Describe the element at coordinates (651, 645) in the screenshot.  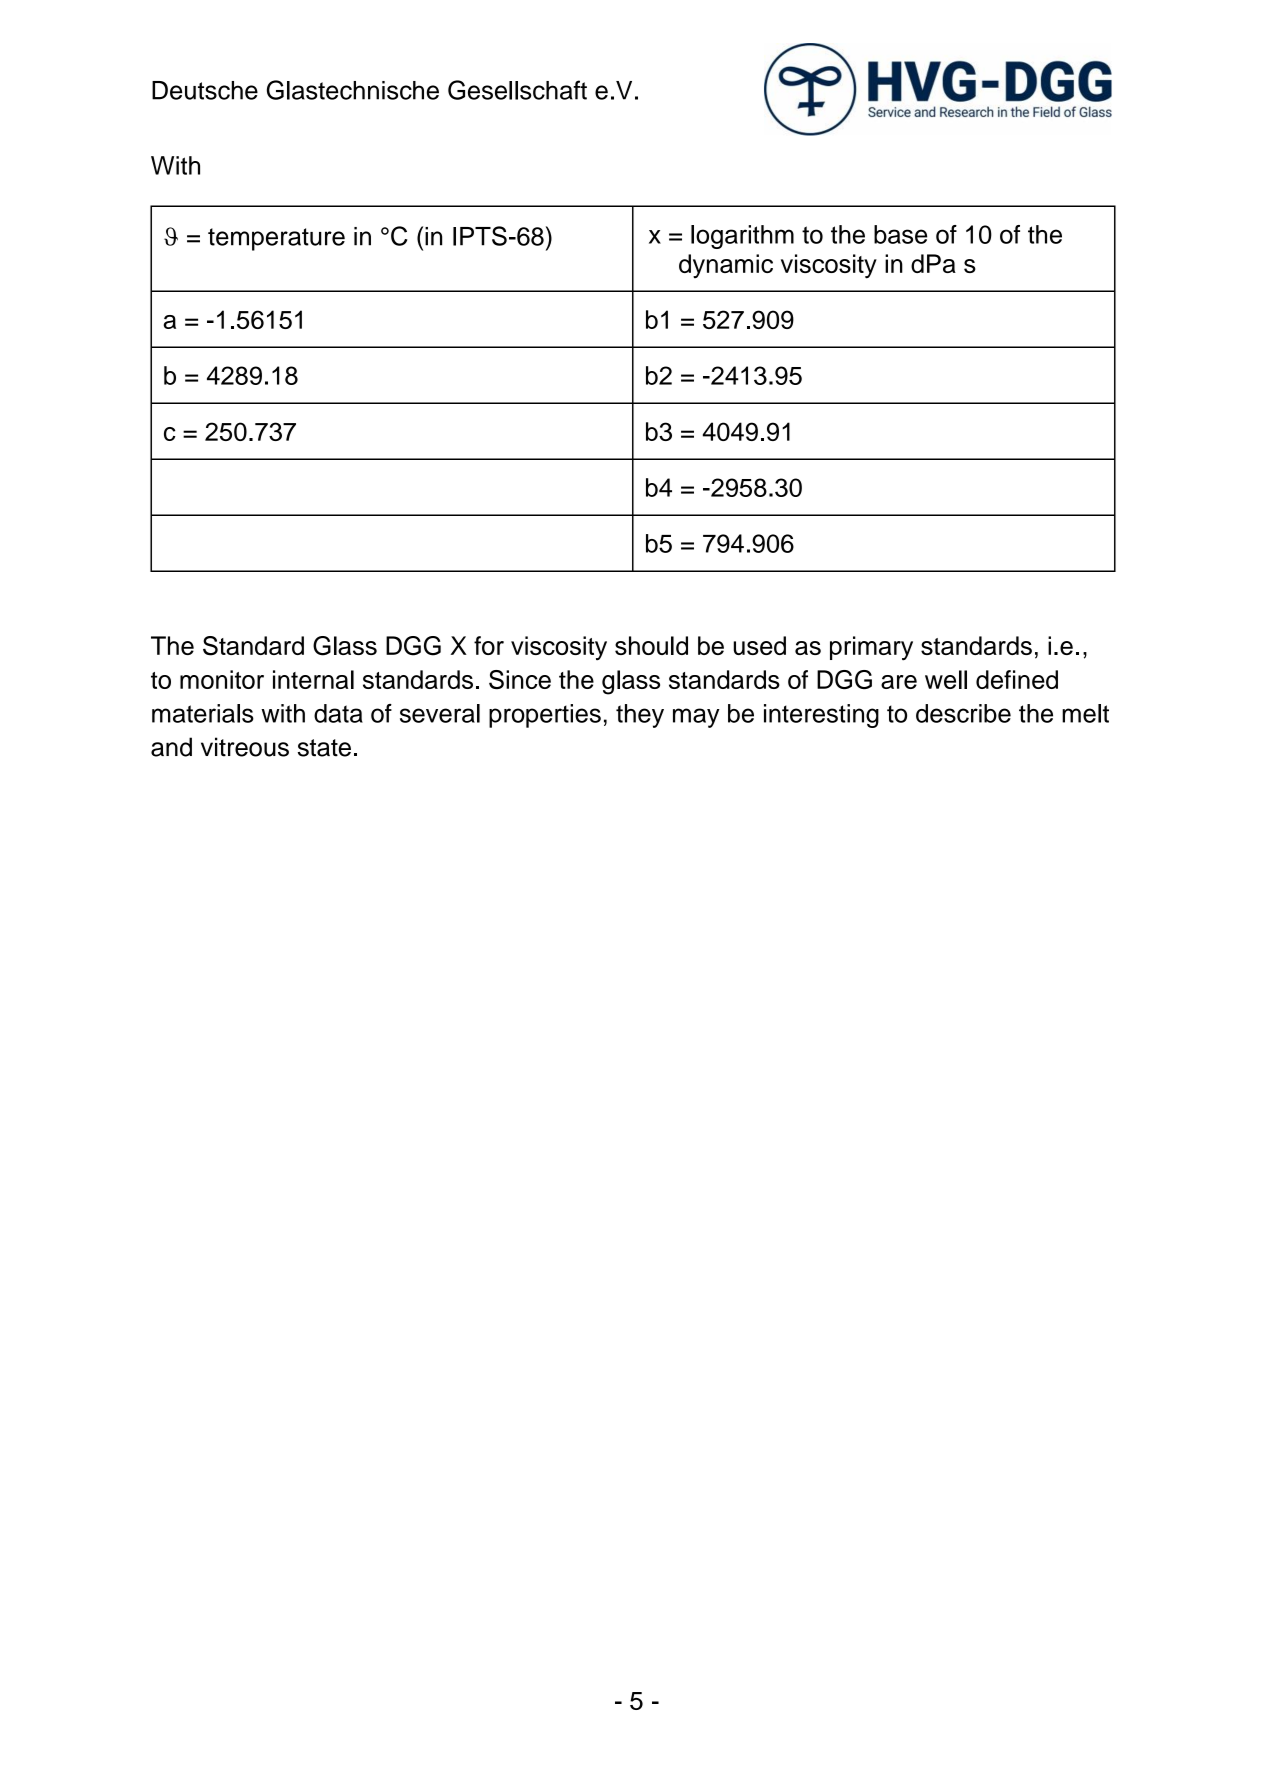
I see `should` at that location.
